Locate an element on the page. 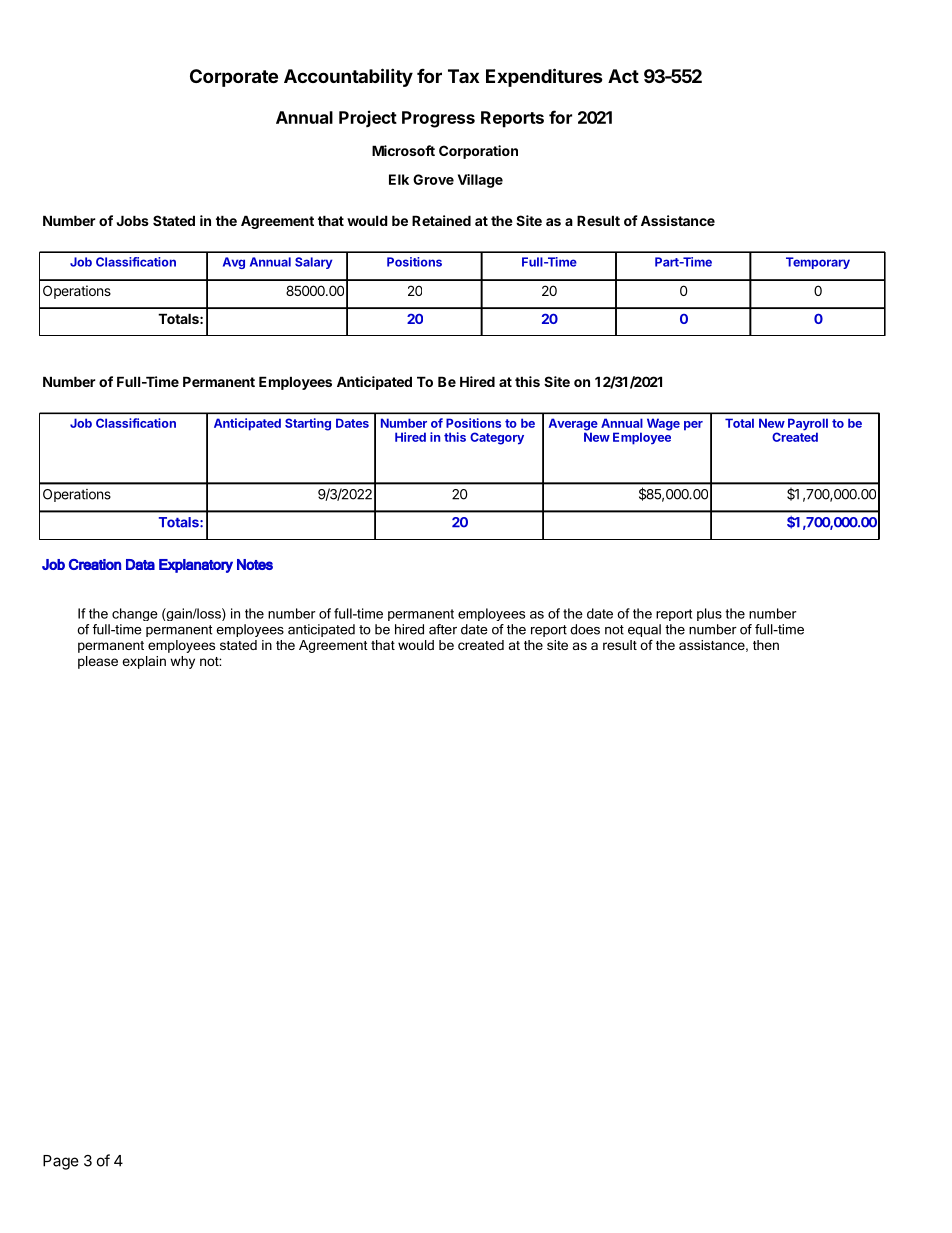 The image size is (952, 1233). why is located at coordinates (182, 662).
